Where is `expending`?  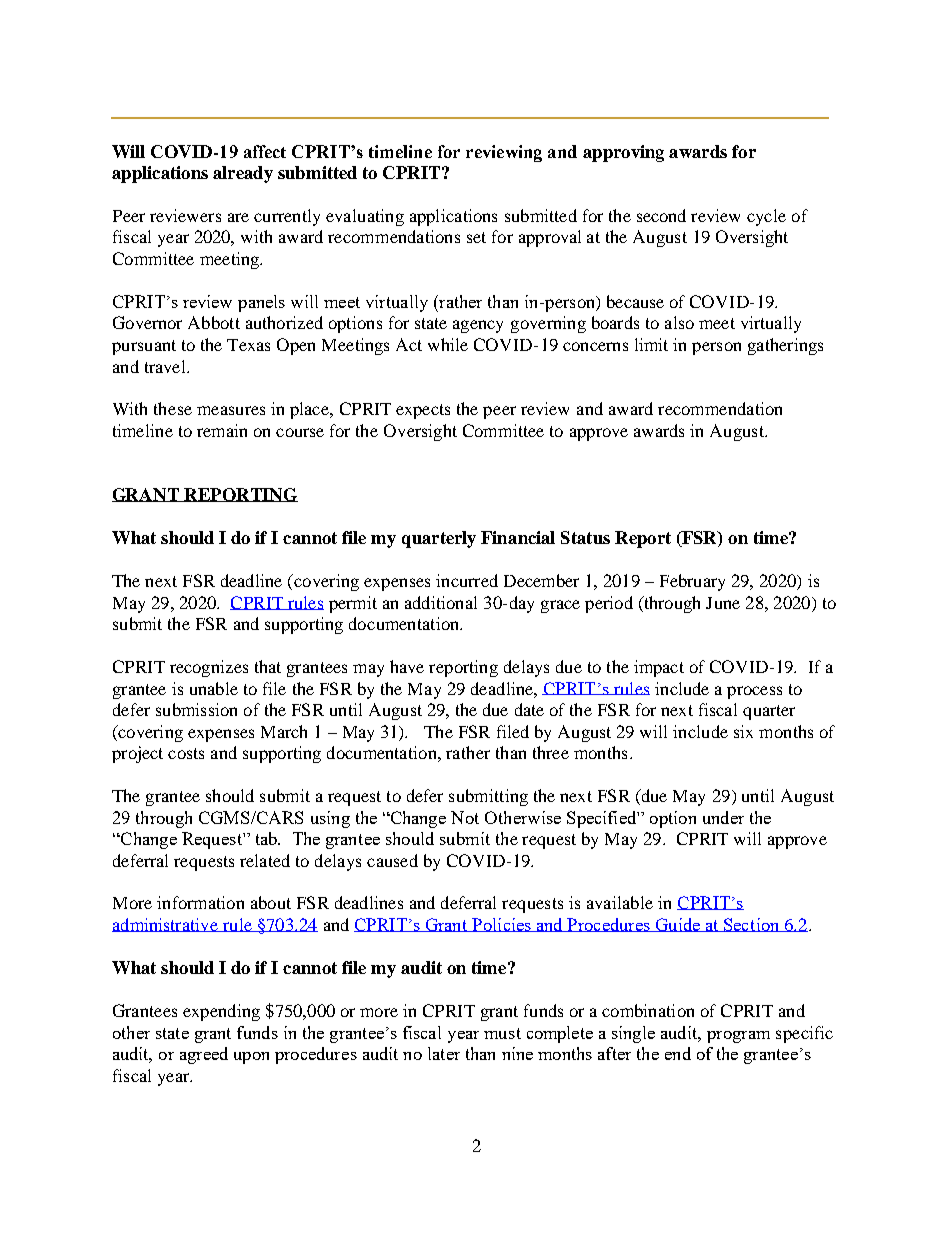
expending is located at coordinates (221, 1012).
